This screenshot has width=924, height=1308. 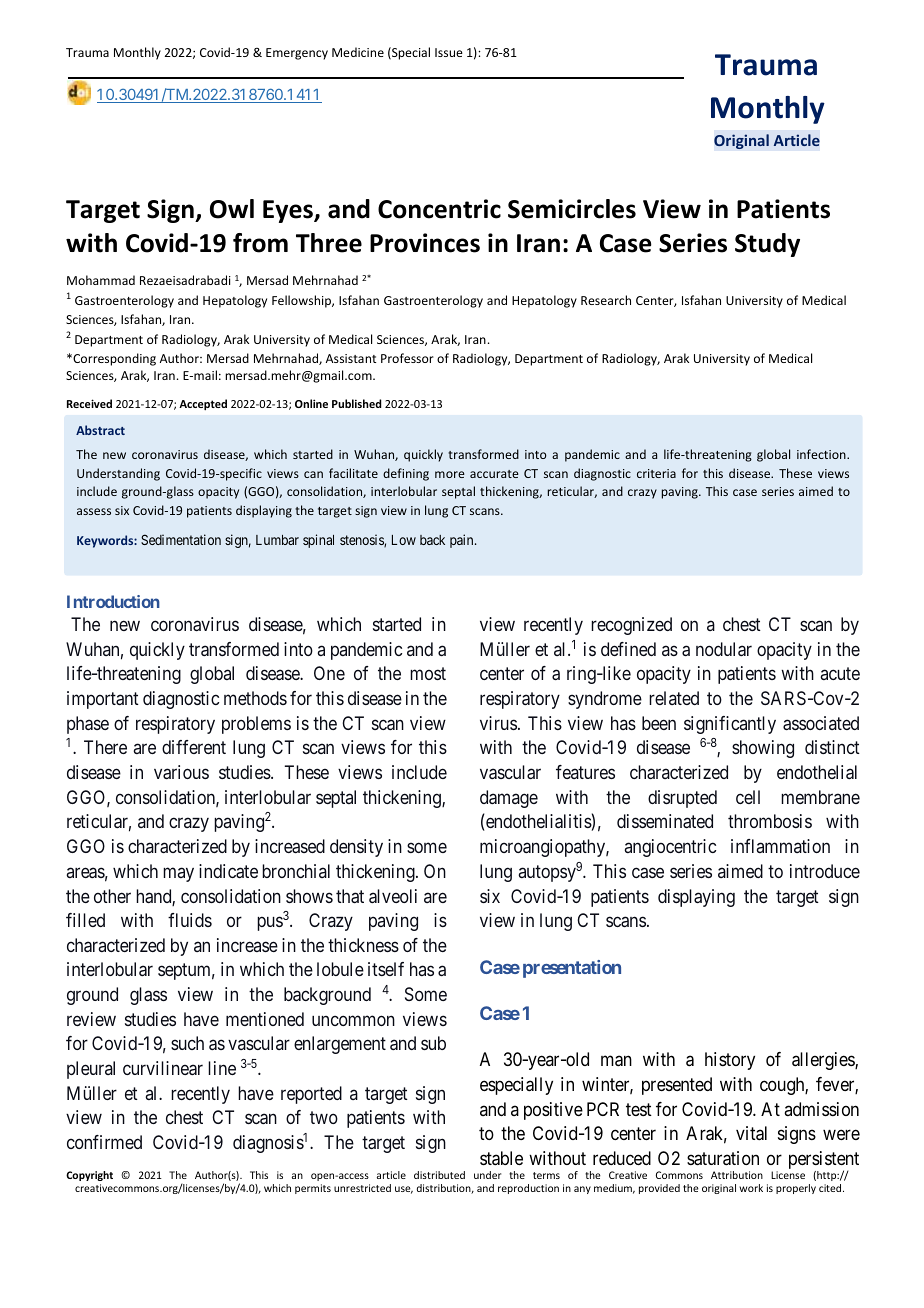 What do you see at coordinates (724, 649) in the screenshot?
I see `nodular` at bounding box center [724, 649].
